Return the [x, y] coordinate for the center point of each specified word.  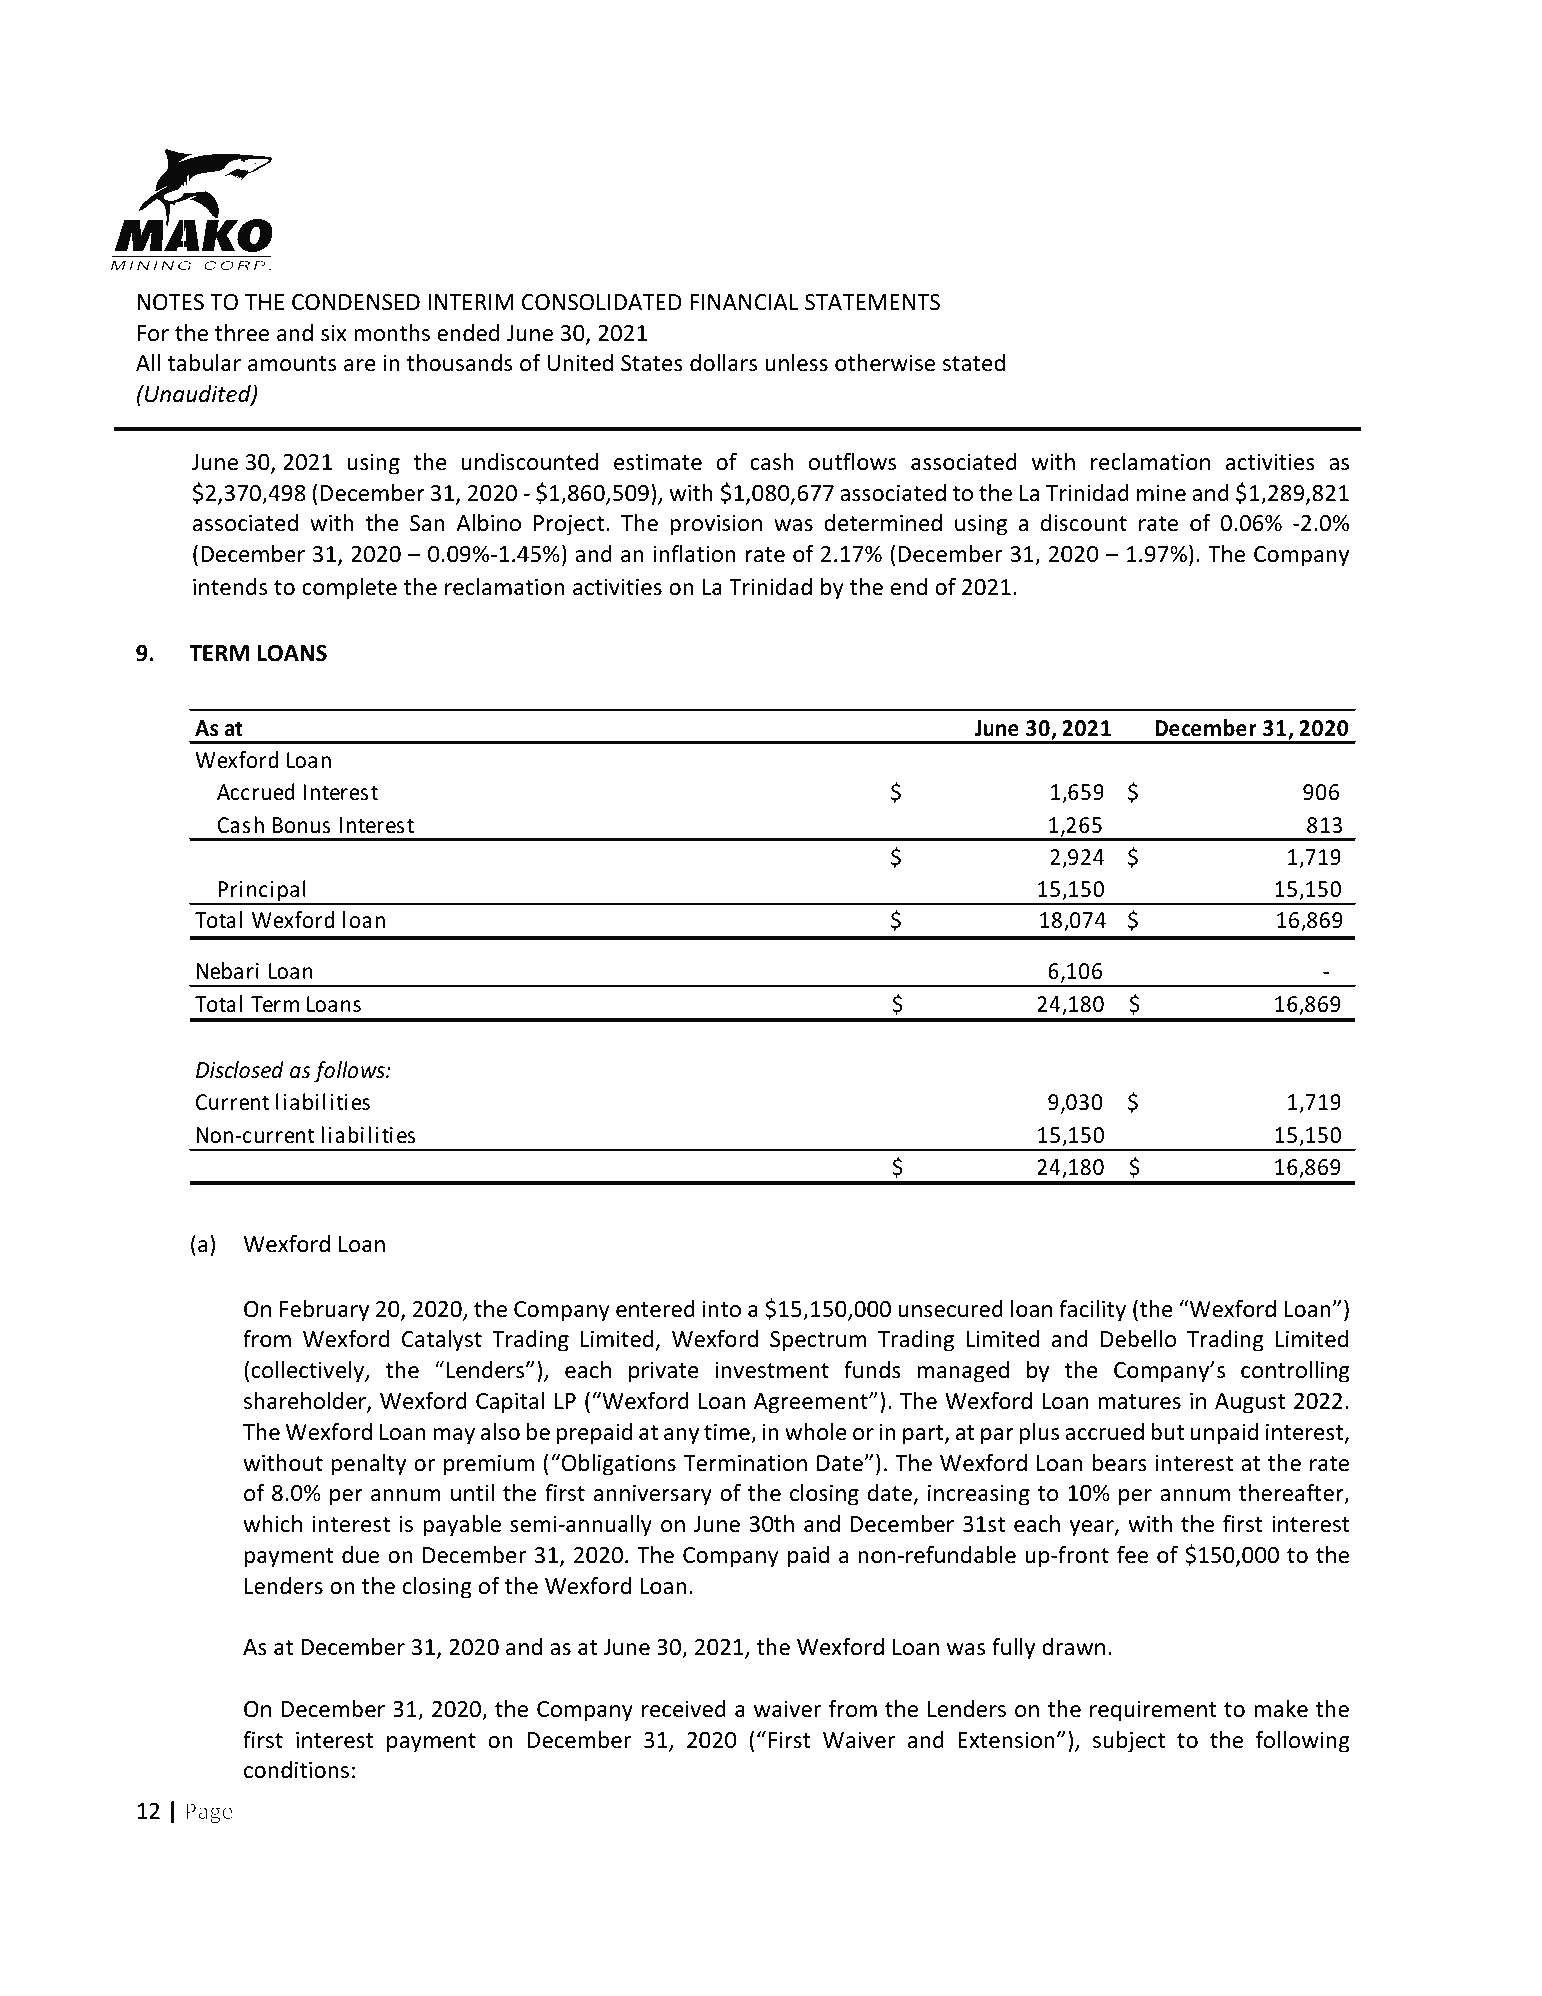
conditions [296, 1770]
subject [1129, 1742]
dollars [723, 363]
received [684, 1709]
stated [974, 363]
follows [350, 1072]
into [722, 1309]
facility [1092, 1311]
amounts [292, 364]
